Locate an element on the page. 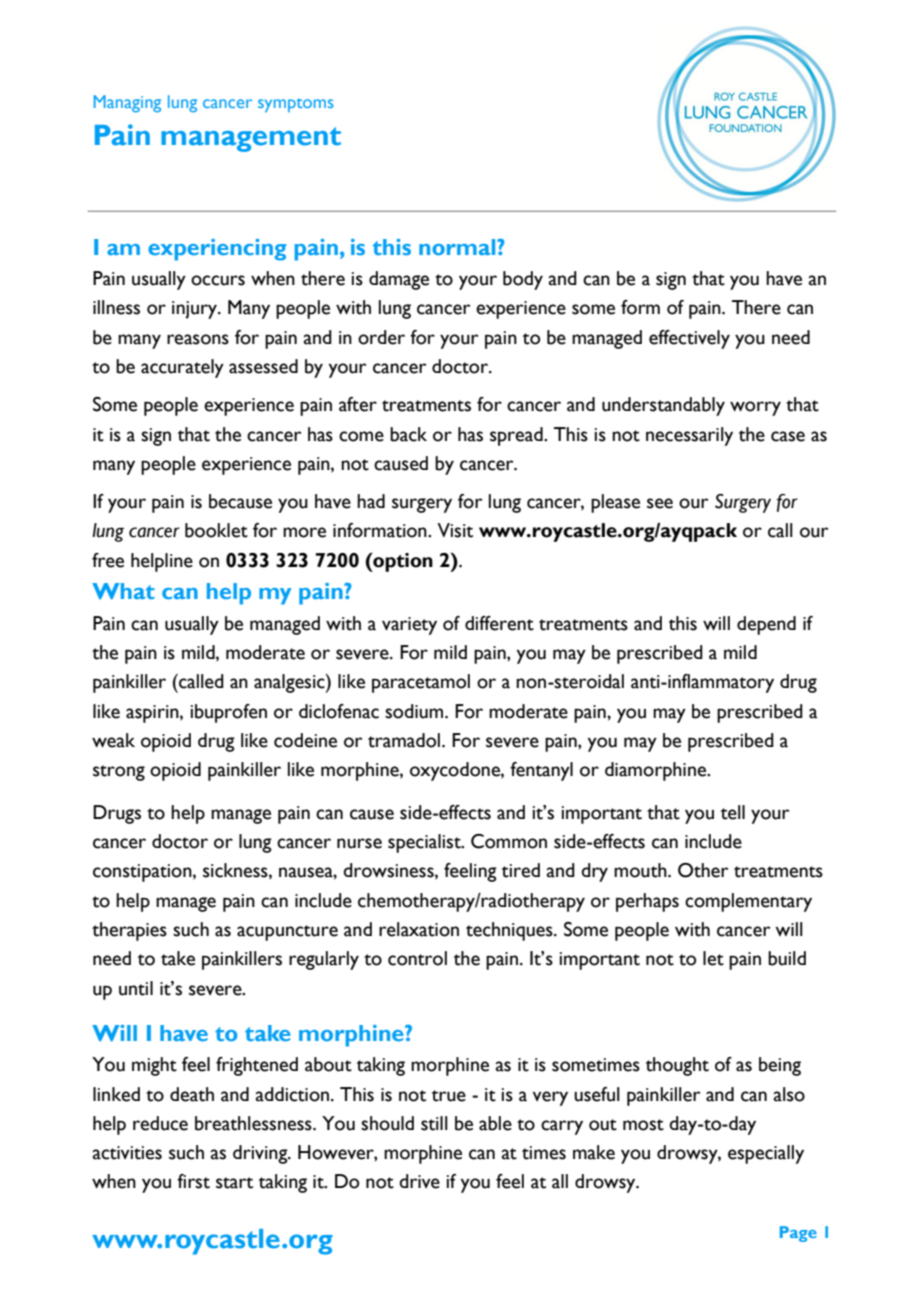 This image has height=1308, width=924. especially is located at coordinates (766, 1154).
